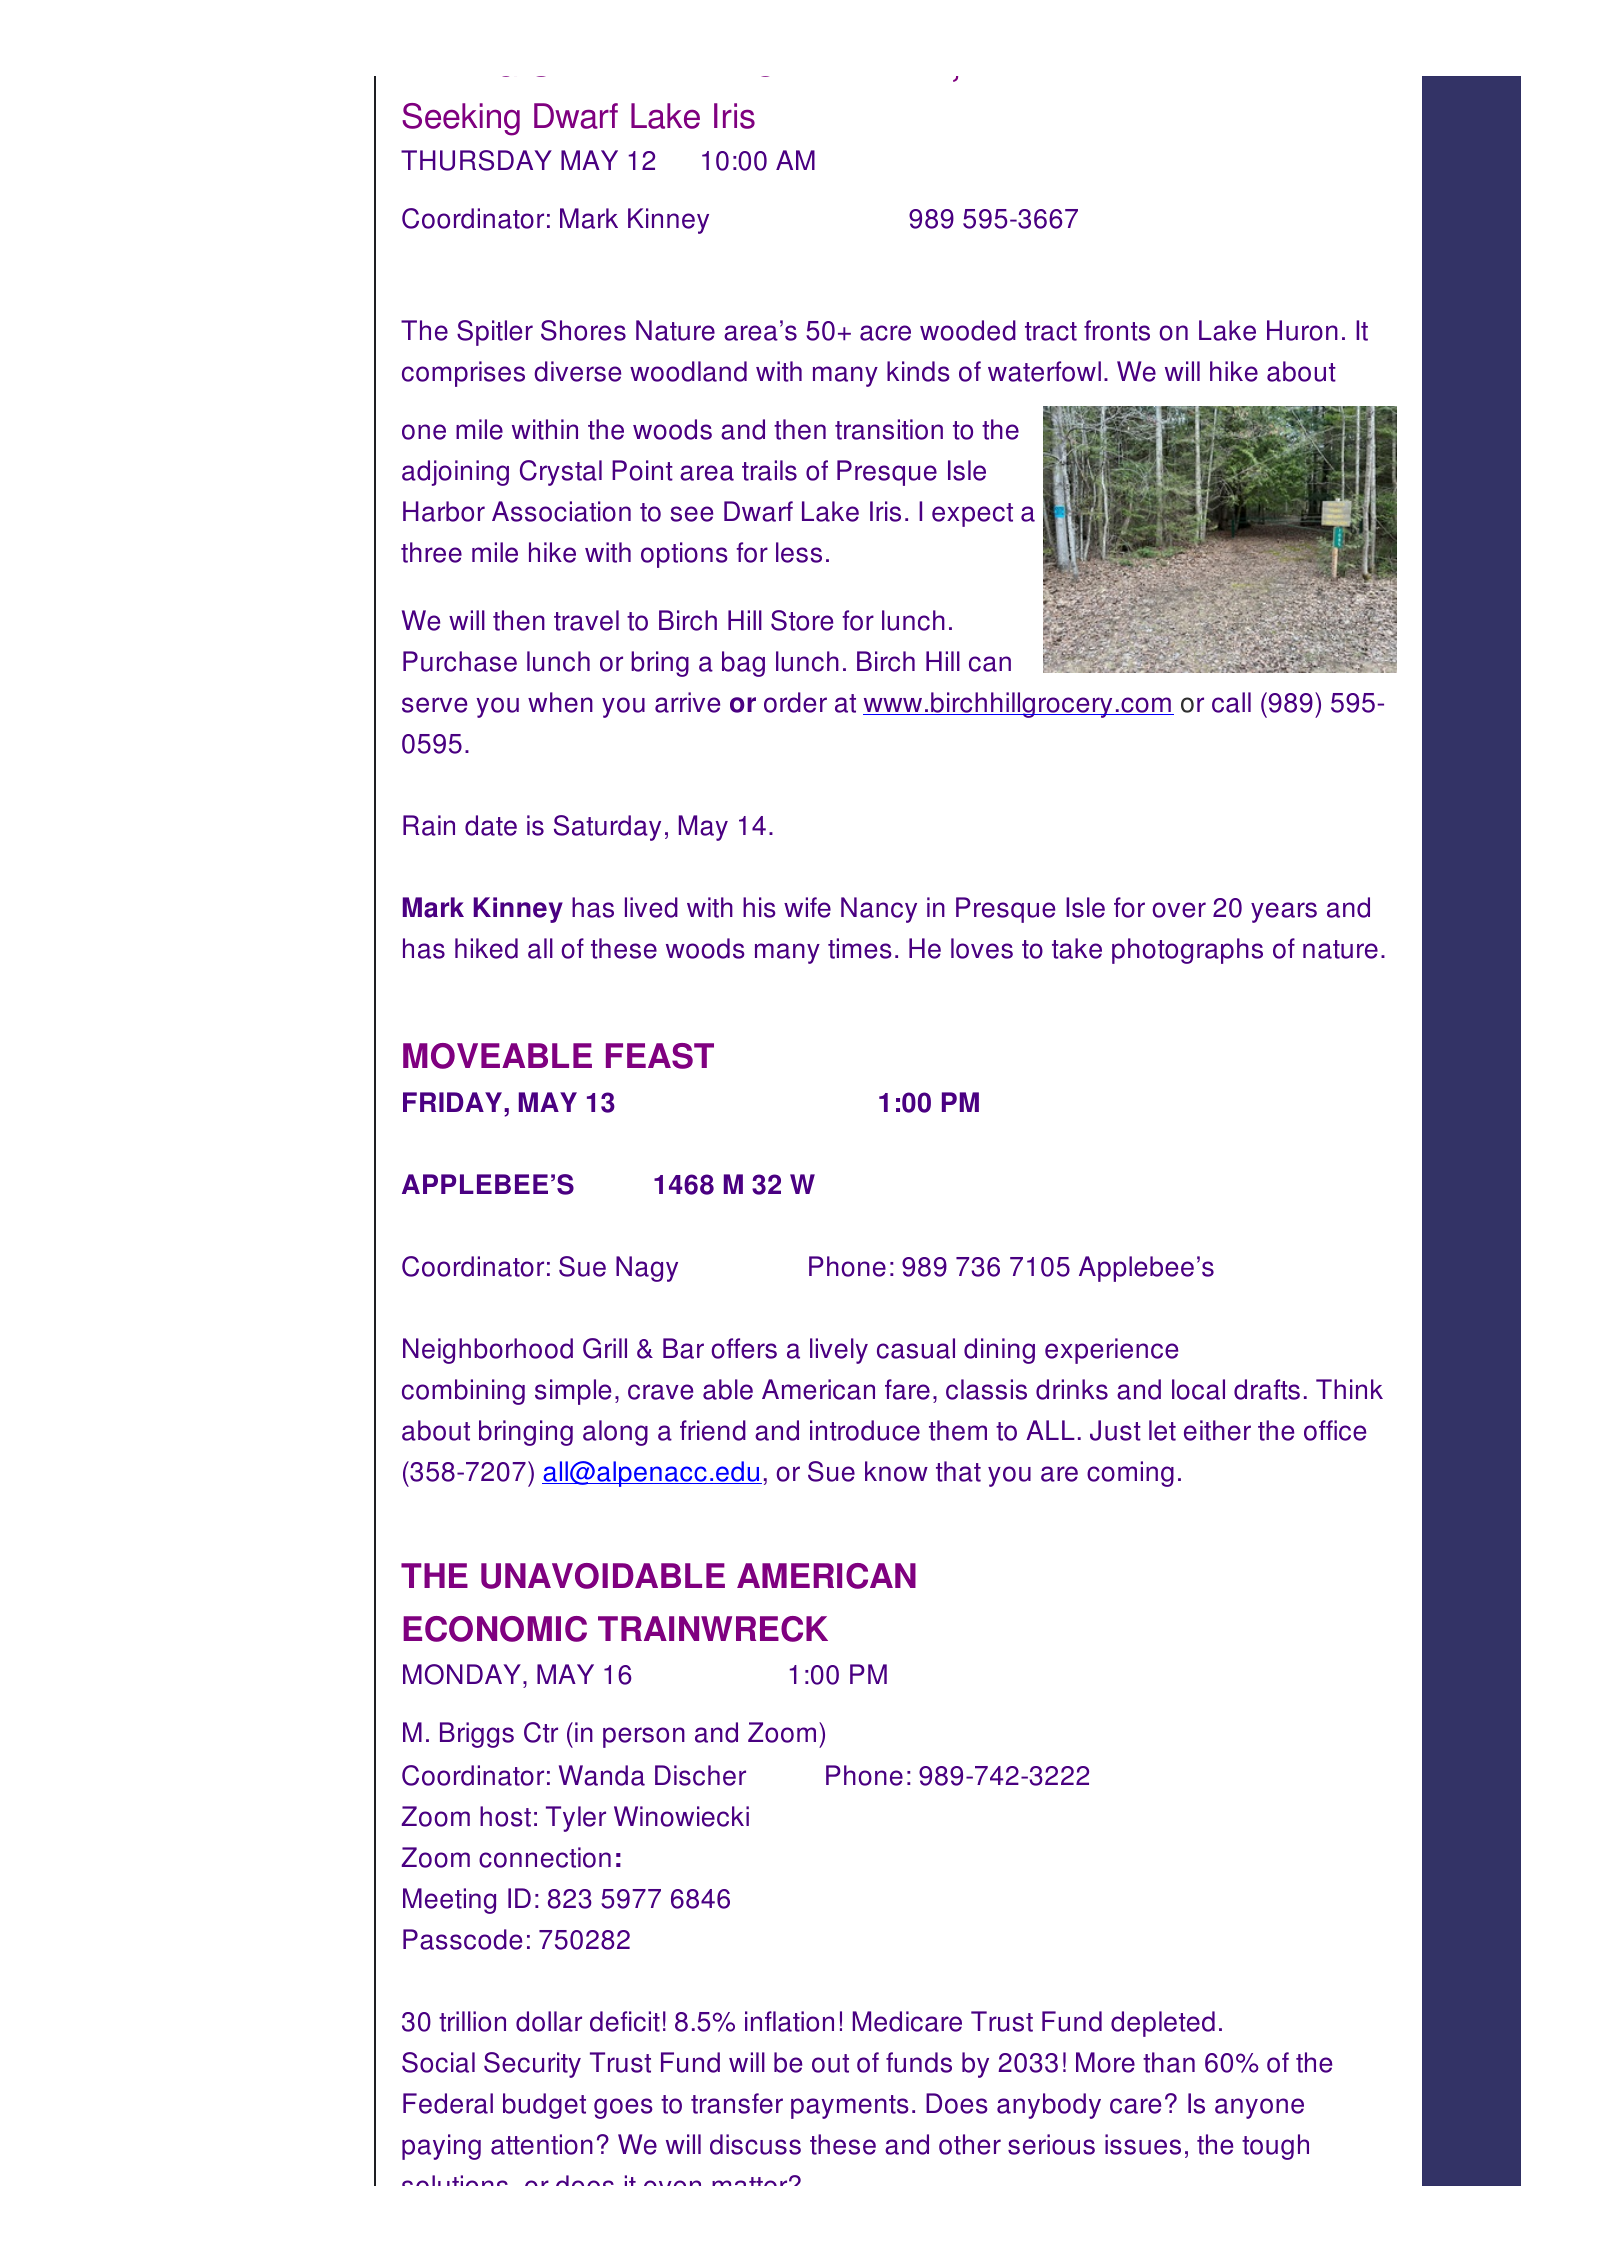 The height and width of the page is (2263, 1599). I want to click on casual, so click(916, 1348).
